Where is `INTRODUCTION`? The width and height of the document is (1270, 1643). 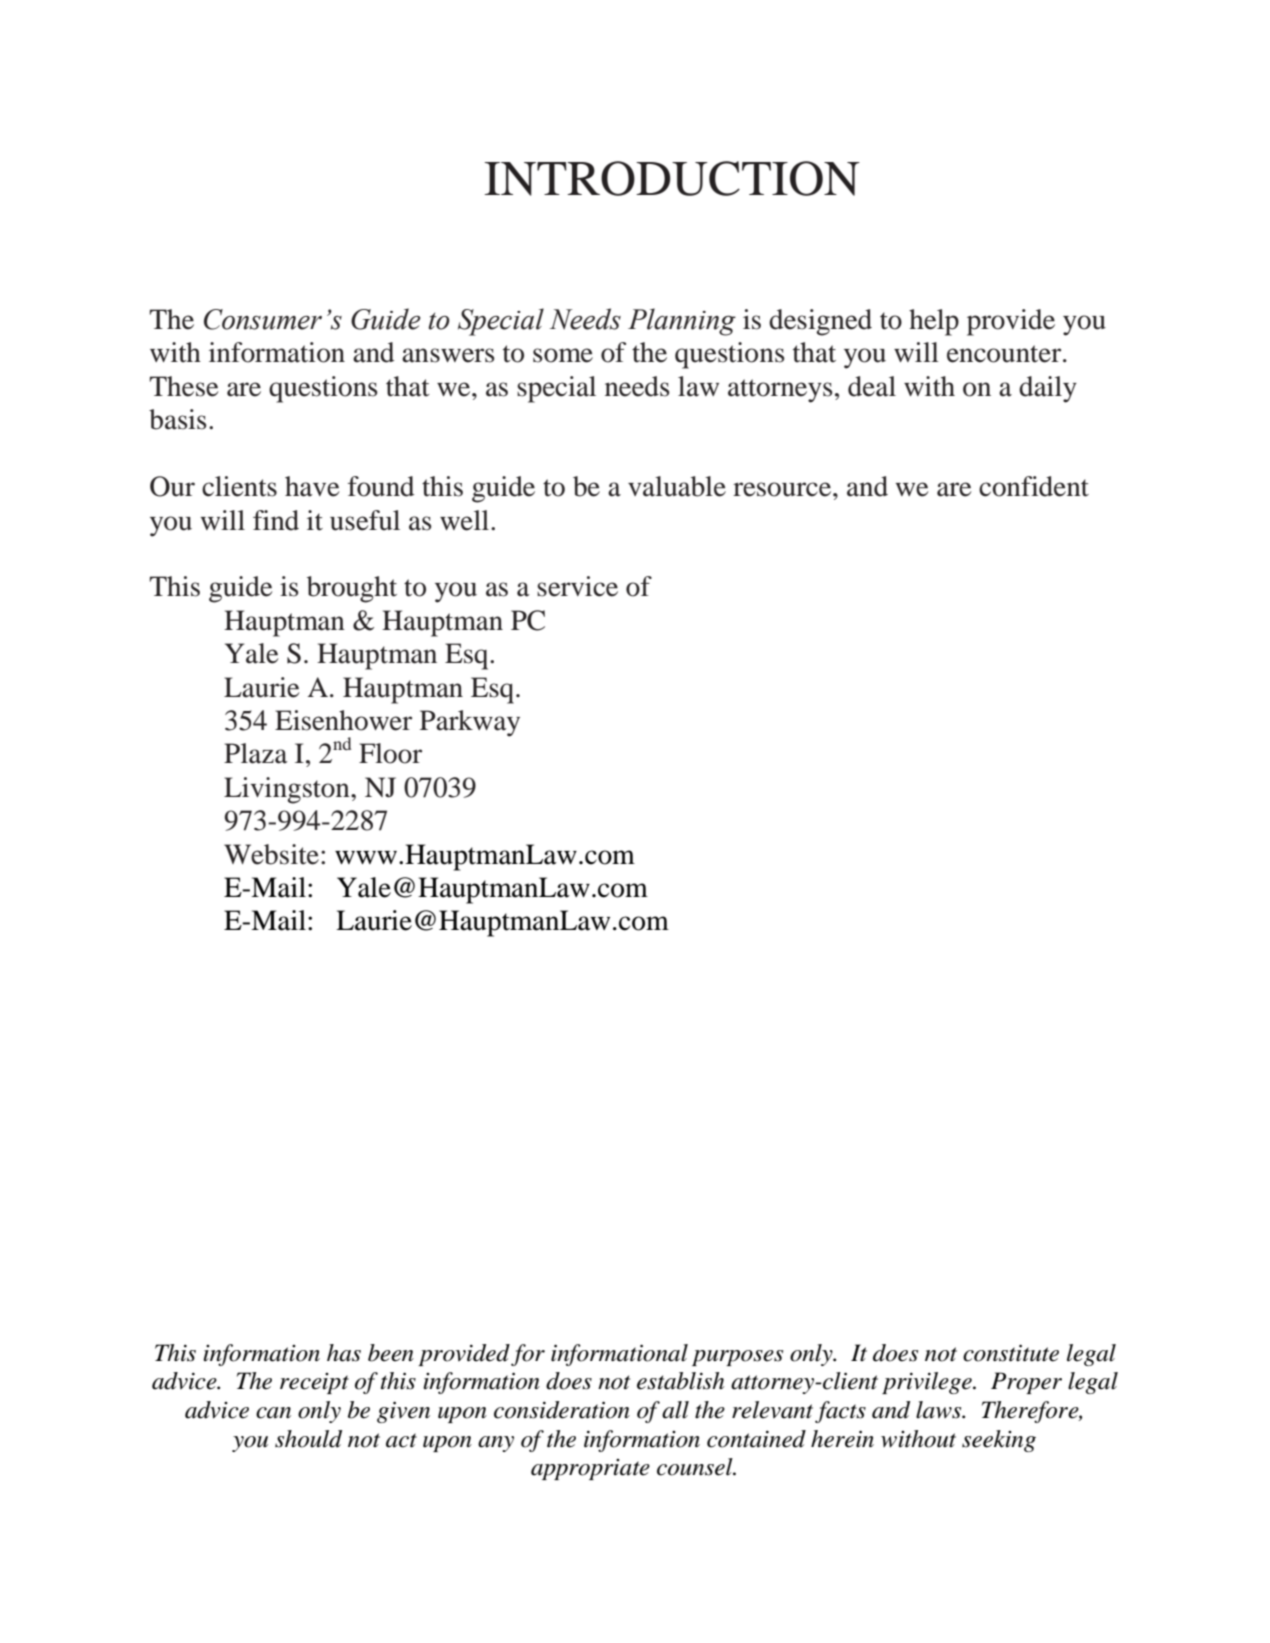 INTRODUCTION is located at coordinates (672, 178).
